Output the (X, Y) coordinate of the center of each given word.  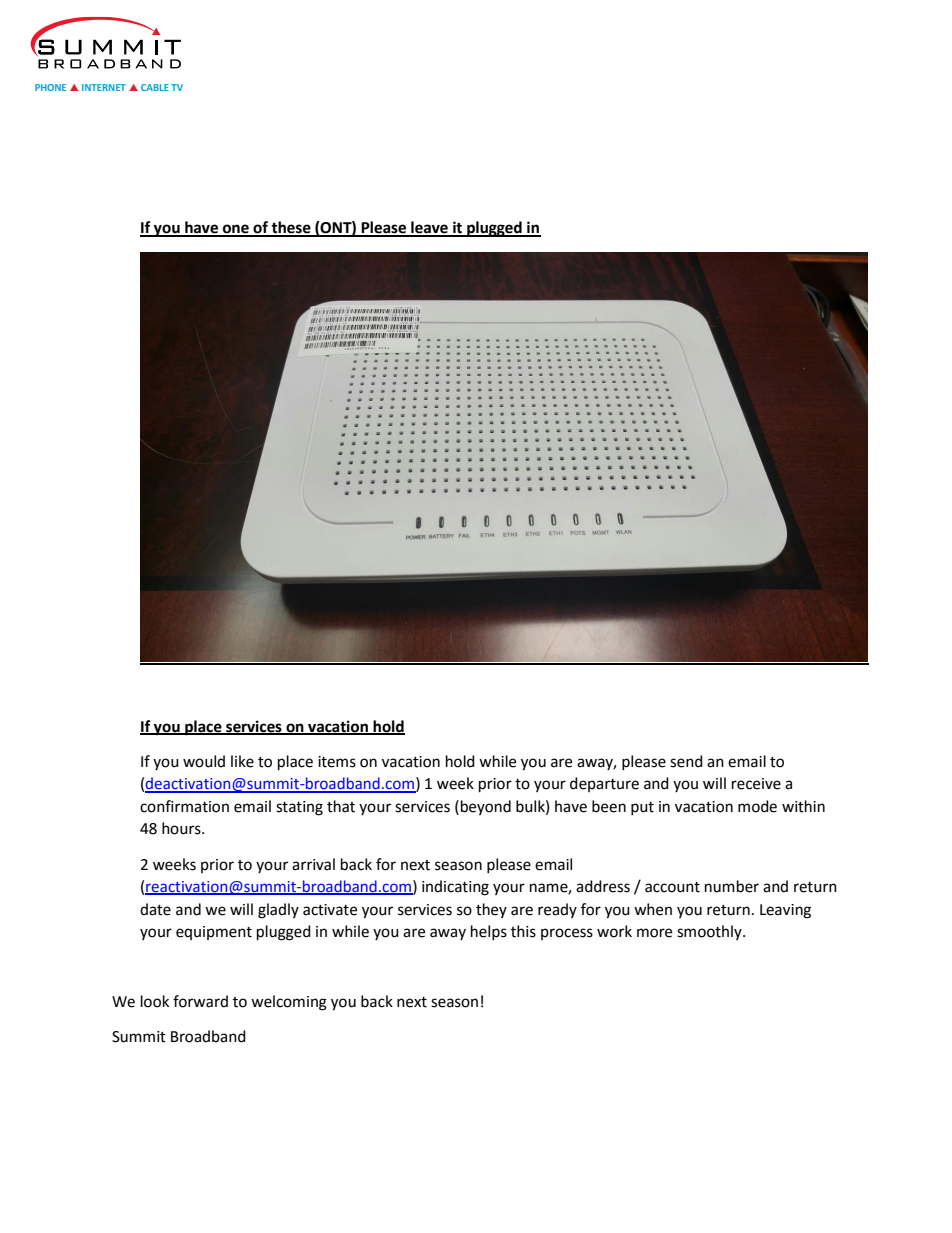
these (291, 228)
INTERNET (104, 87)
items (337, 762)
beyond (484, 807)
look (155, 1001)
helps (489, 932)
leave (429, 228)
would (204, 761)
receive (756, 784)
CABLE (155, 87)
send (686, 761)
